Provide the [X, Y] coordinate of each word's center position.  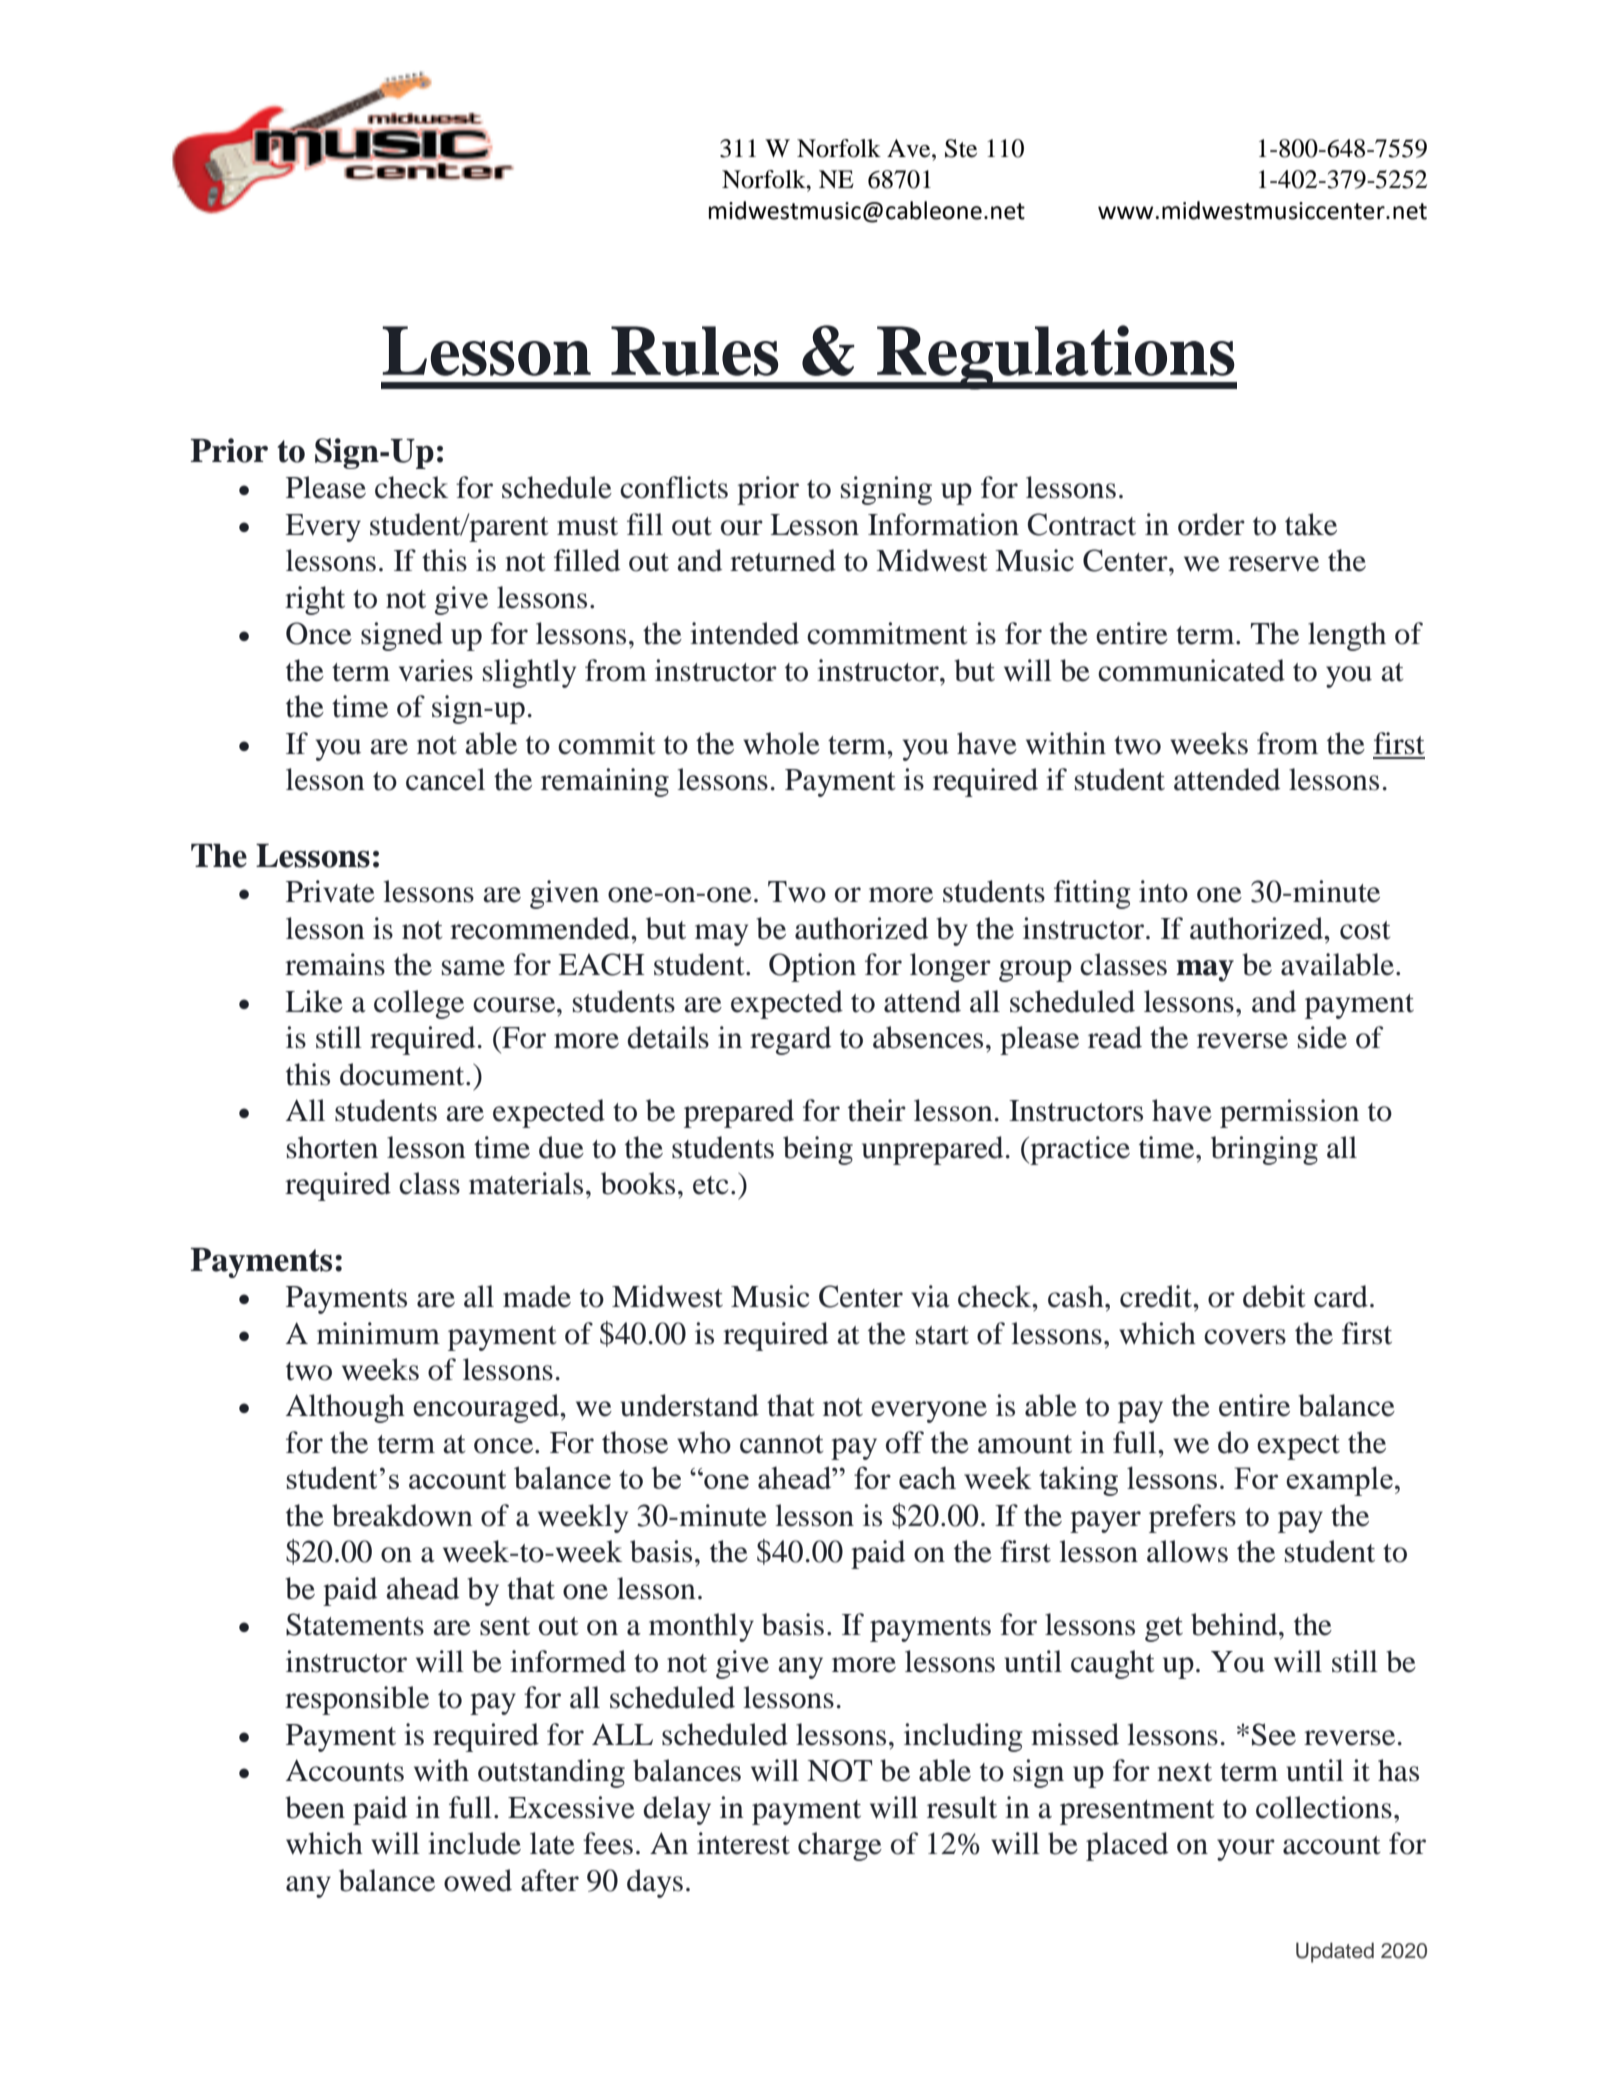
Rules [694, 351]
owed [478, 1880]
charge [840, 1846]
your [1246, 1850]
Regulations [1056, 357]
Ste [961, 148]
